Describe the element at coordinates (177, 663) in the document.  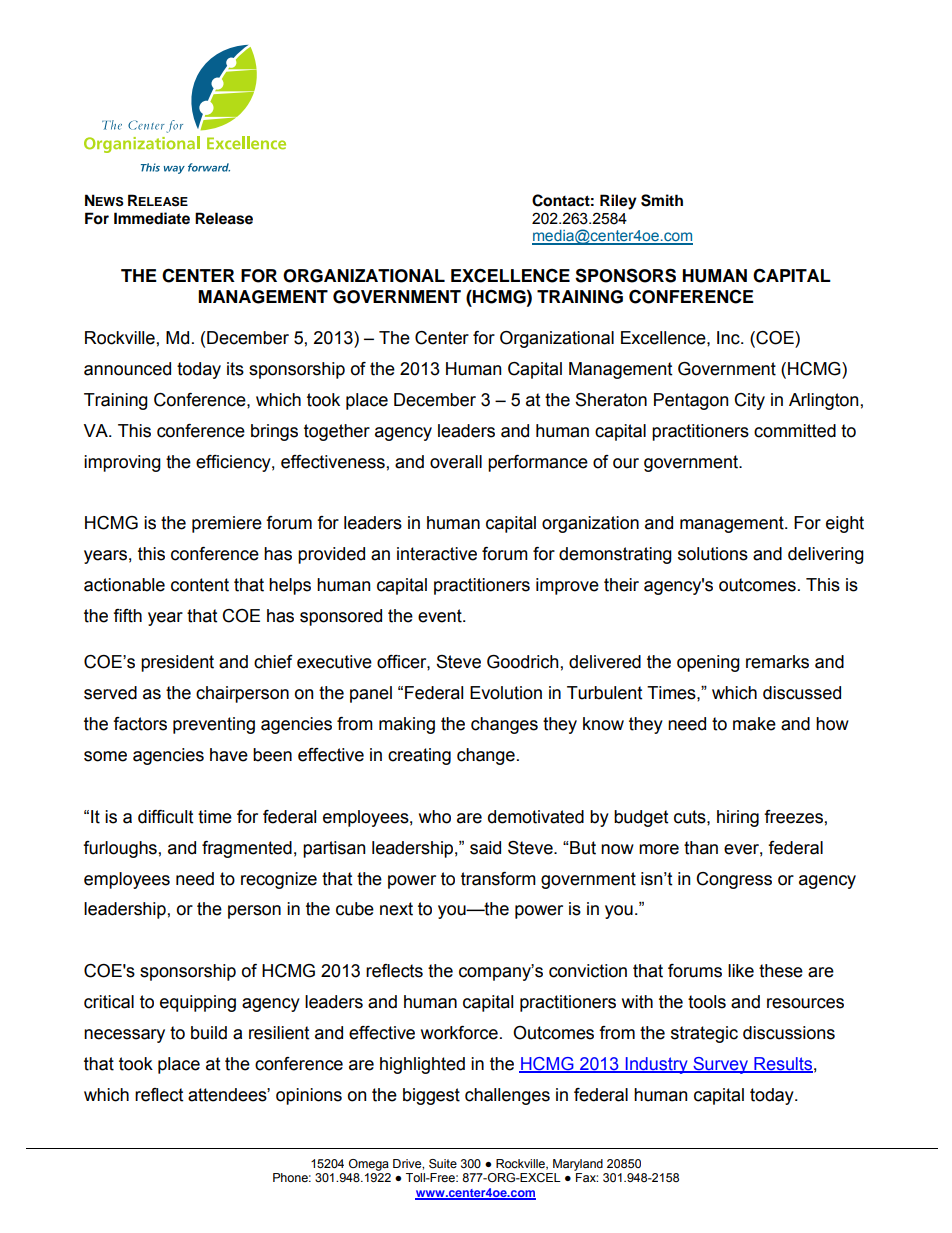
I see `president` at that location.
